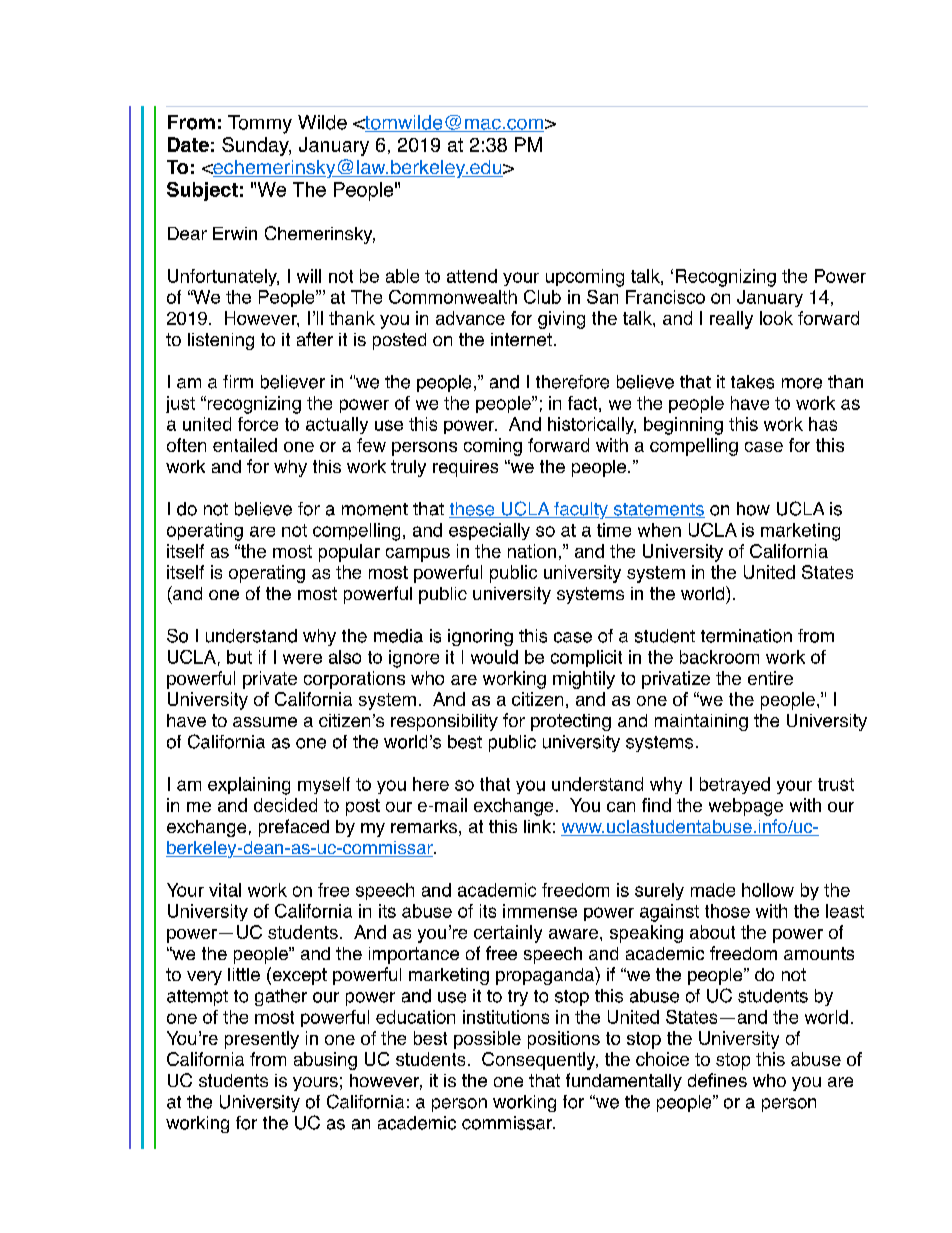 Image resolution: width=952 pixels, height=1233 pixels. Describe the element at coordinates (521, 339) in the screenshot. I see `internet` at that location.
